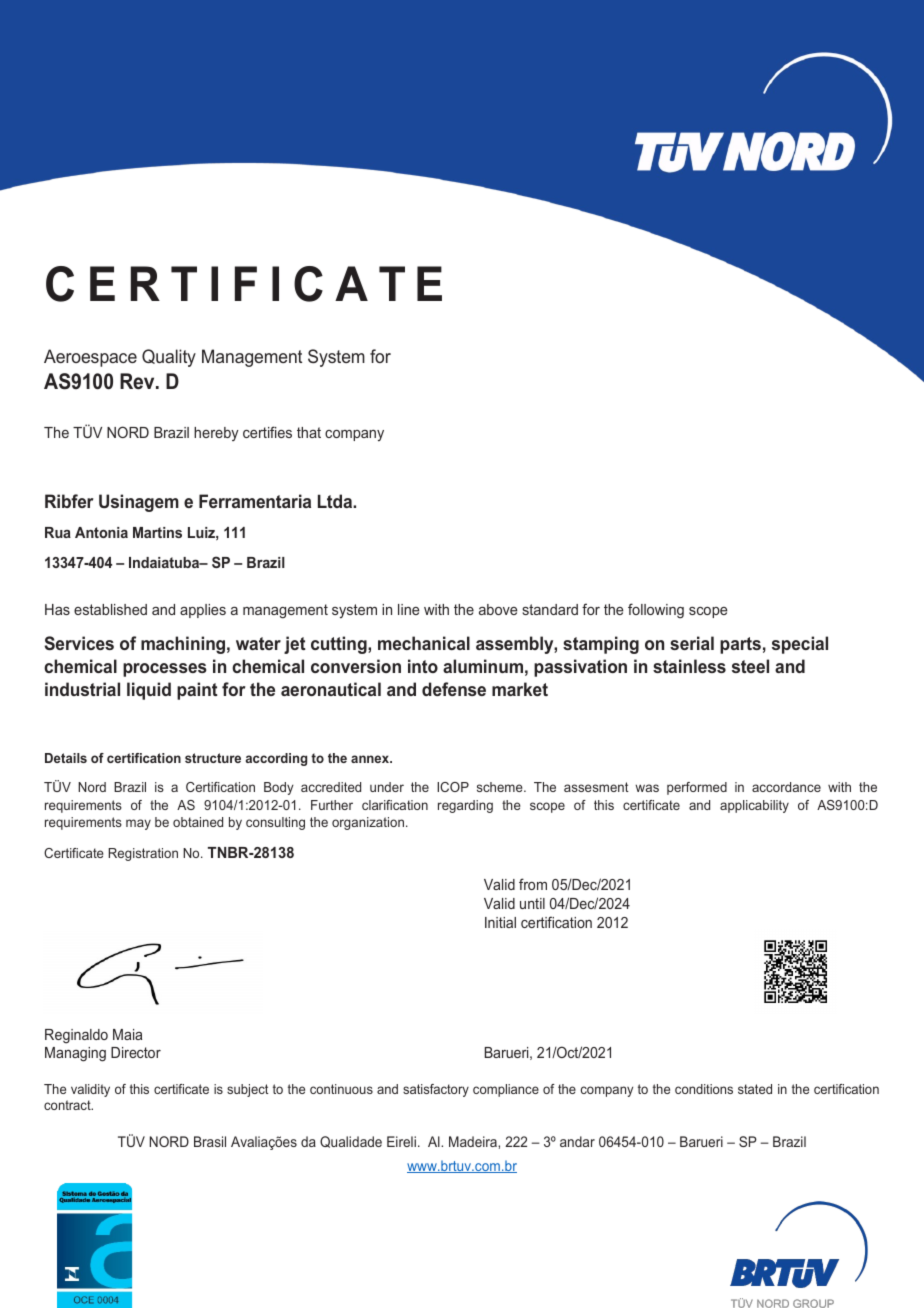 This image has width=924, height=1308. What do you see at coordinates (692, 643) in the image?
I see `serial` at bounding box center [692, 643].
